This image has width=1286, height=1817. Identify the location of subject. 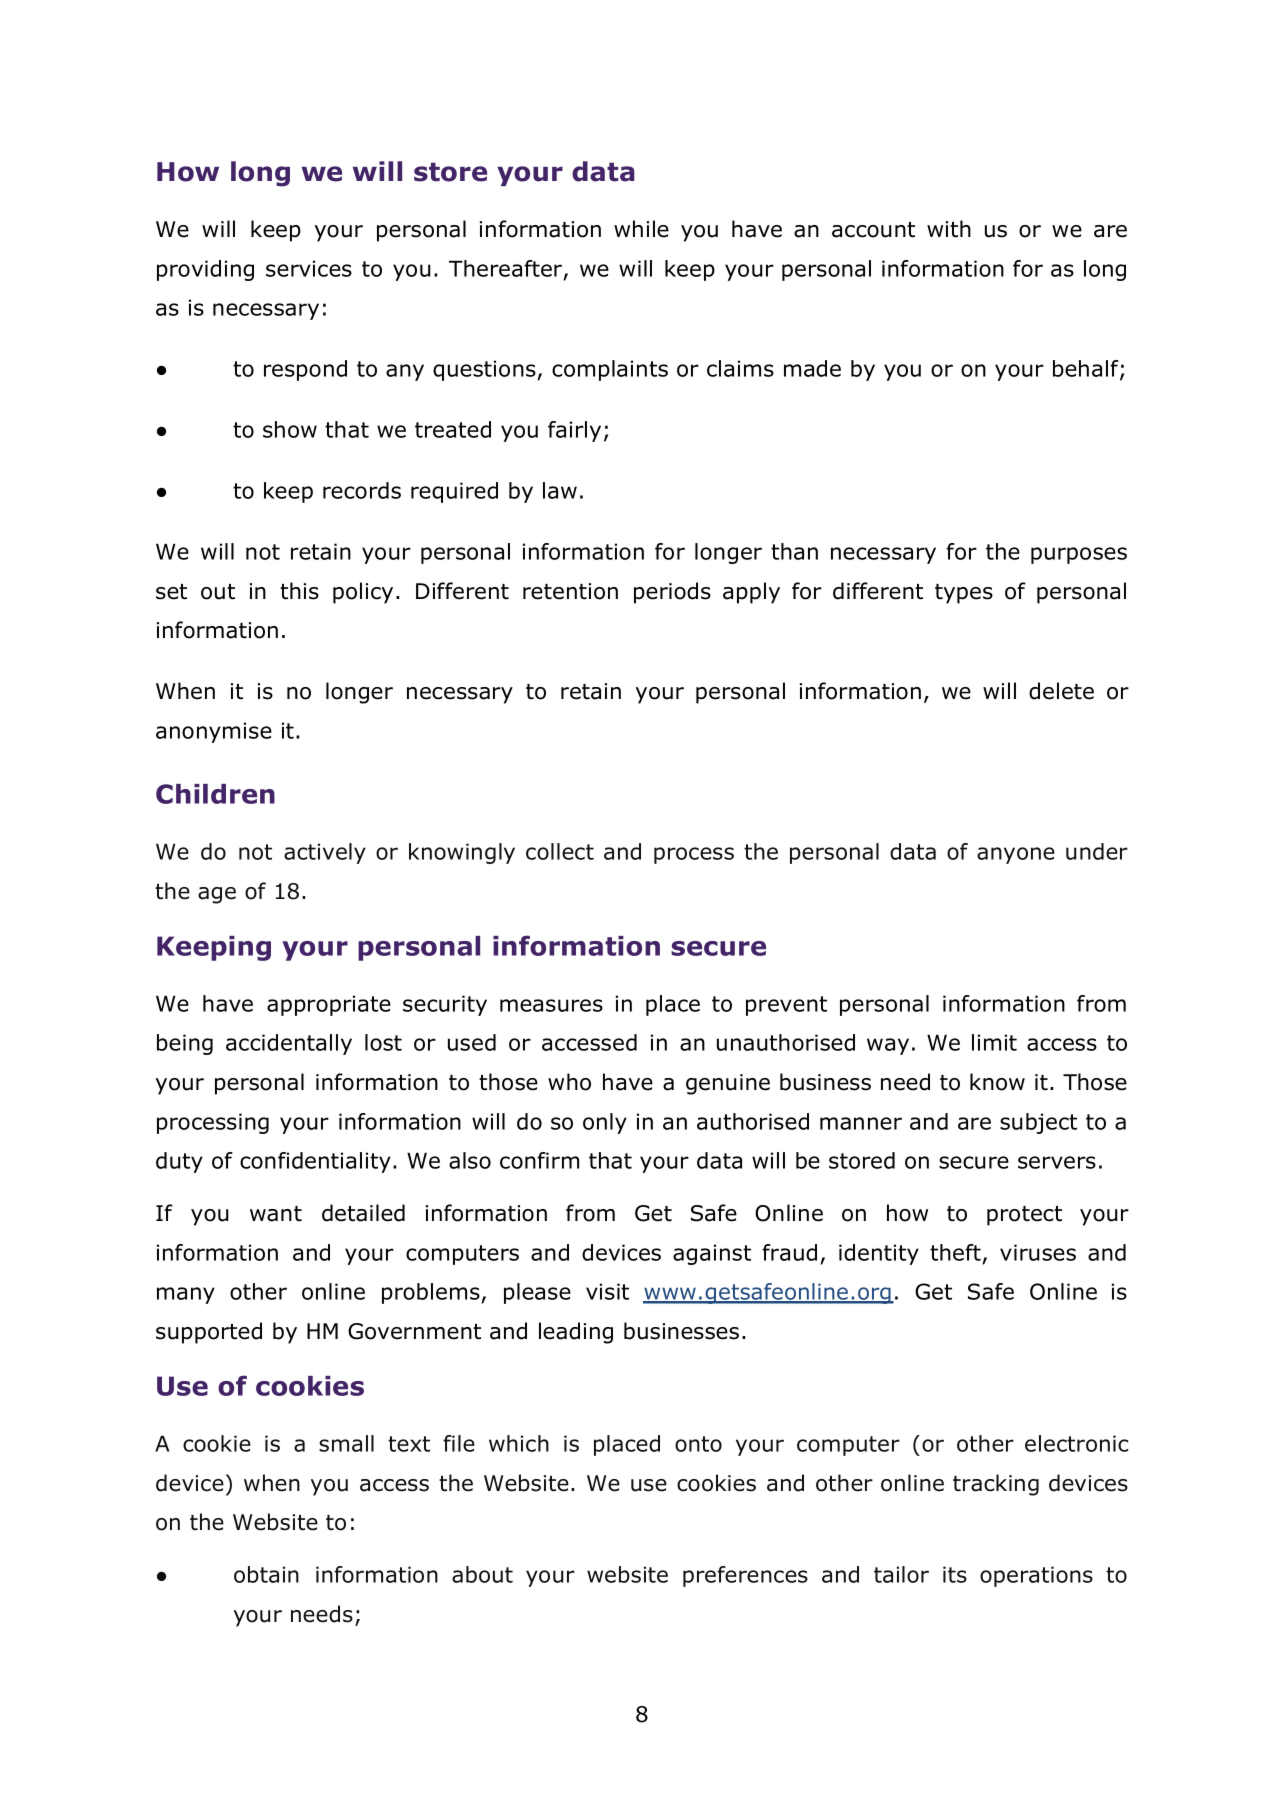
(1038, 1123).
